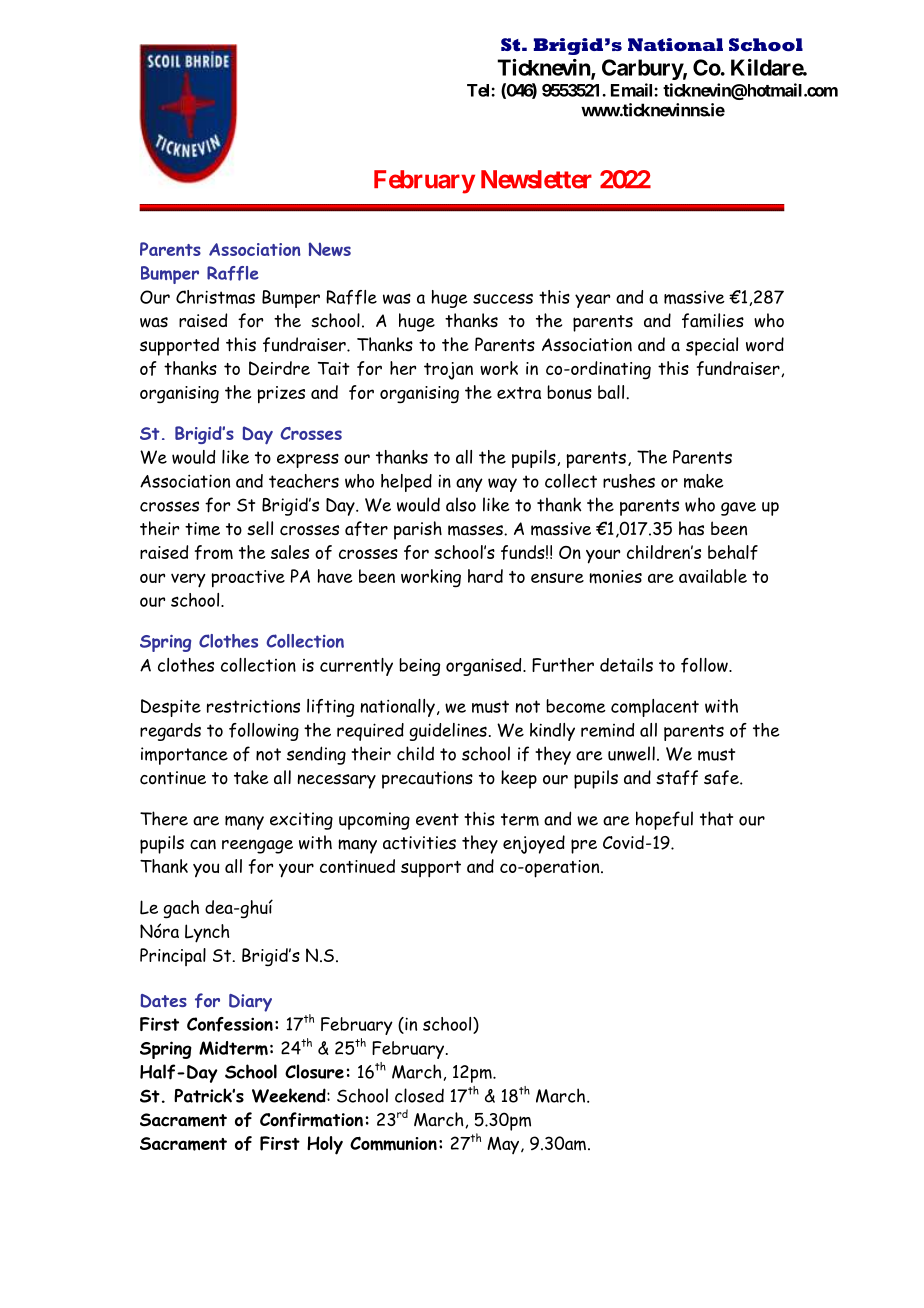 This image has height=1308, width=924. What do you see at coordinates (633, 90) in the image?
I see `Email` at bounding box center [633, 90].
